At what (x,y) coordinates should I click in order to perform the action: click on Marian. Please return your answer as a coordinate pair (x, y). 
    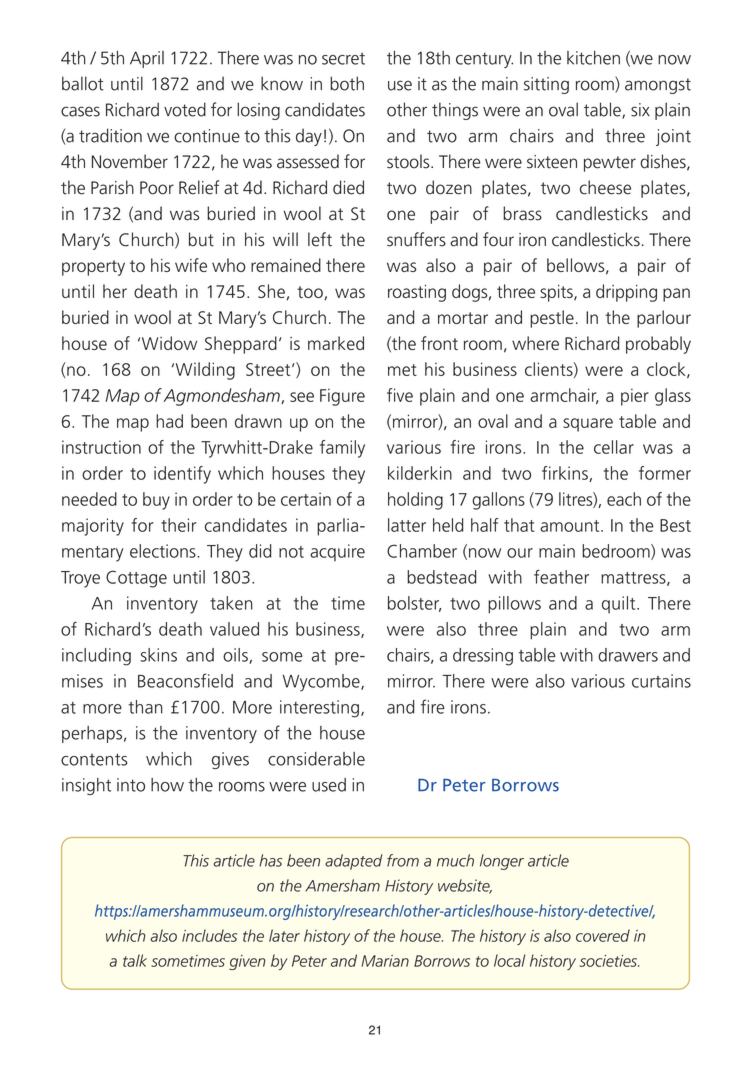
    Looking at the image, I should click on (385, 961).
